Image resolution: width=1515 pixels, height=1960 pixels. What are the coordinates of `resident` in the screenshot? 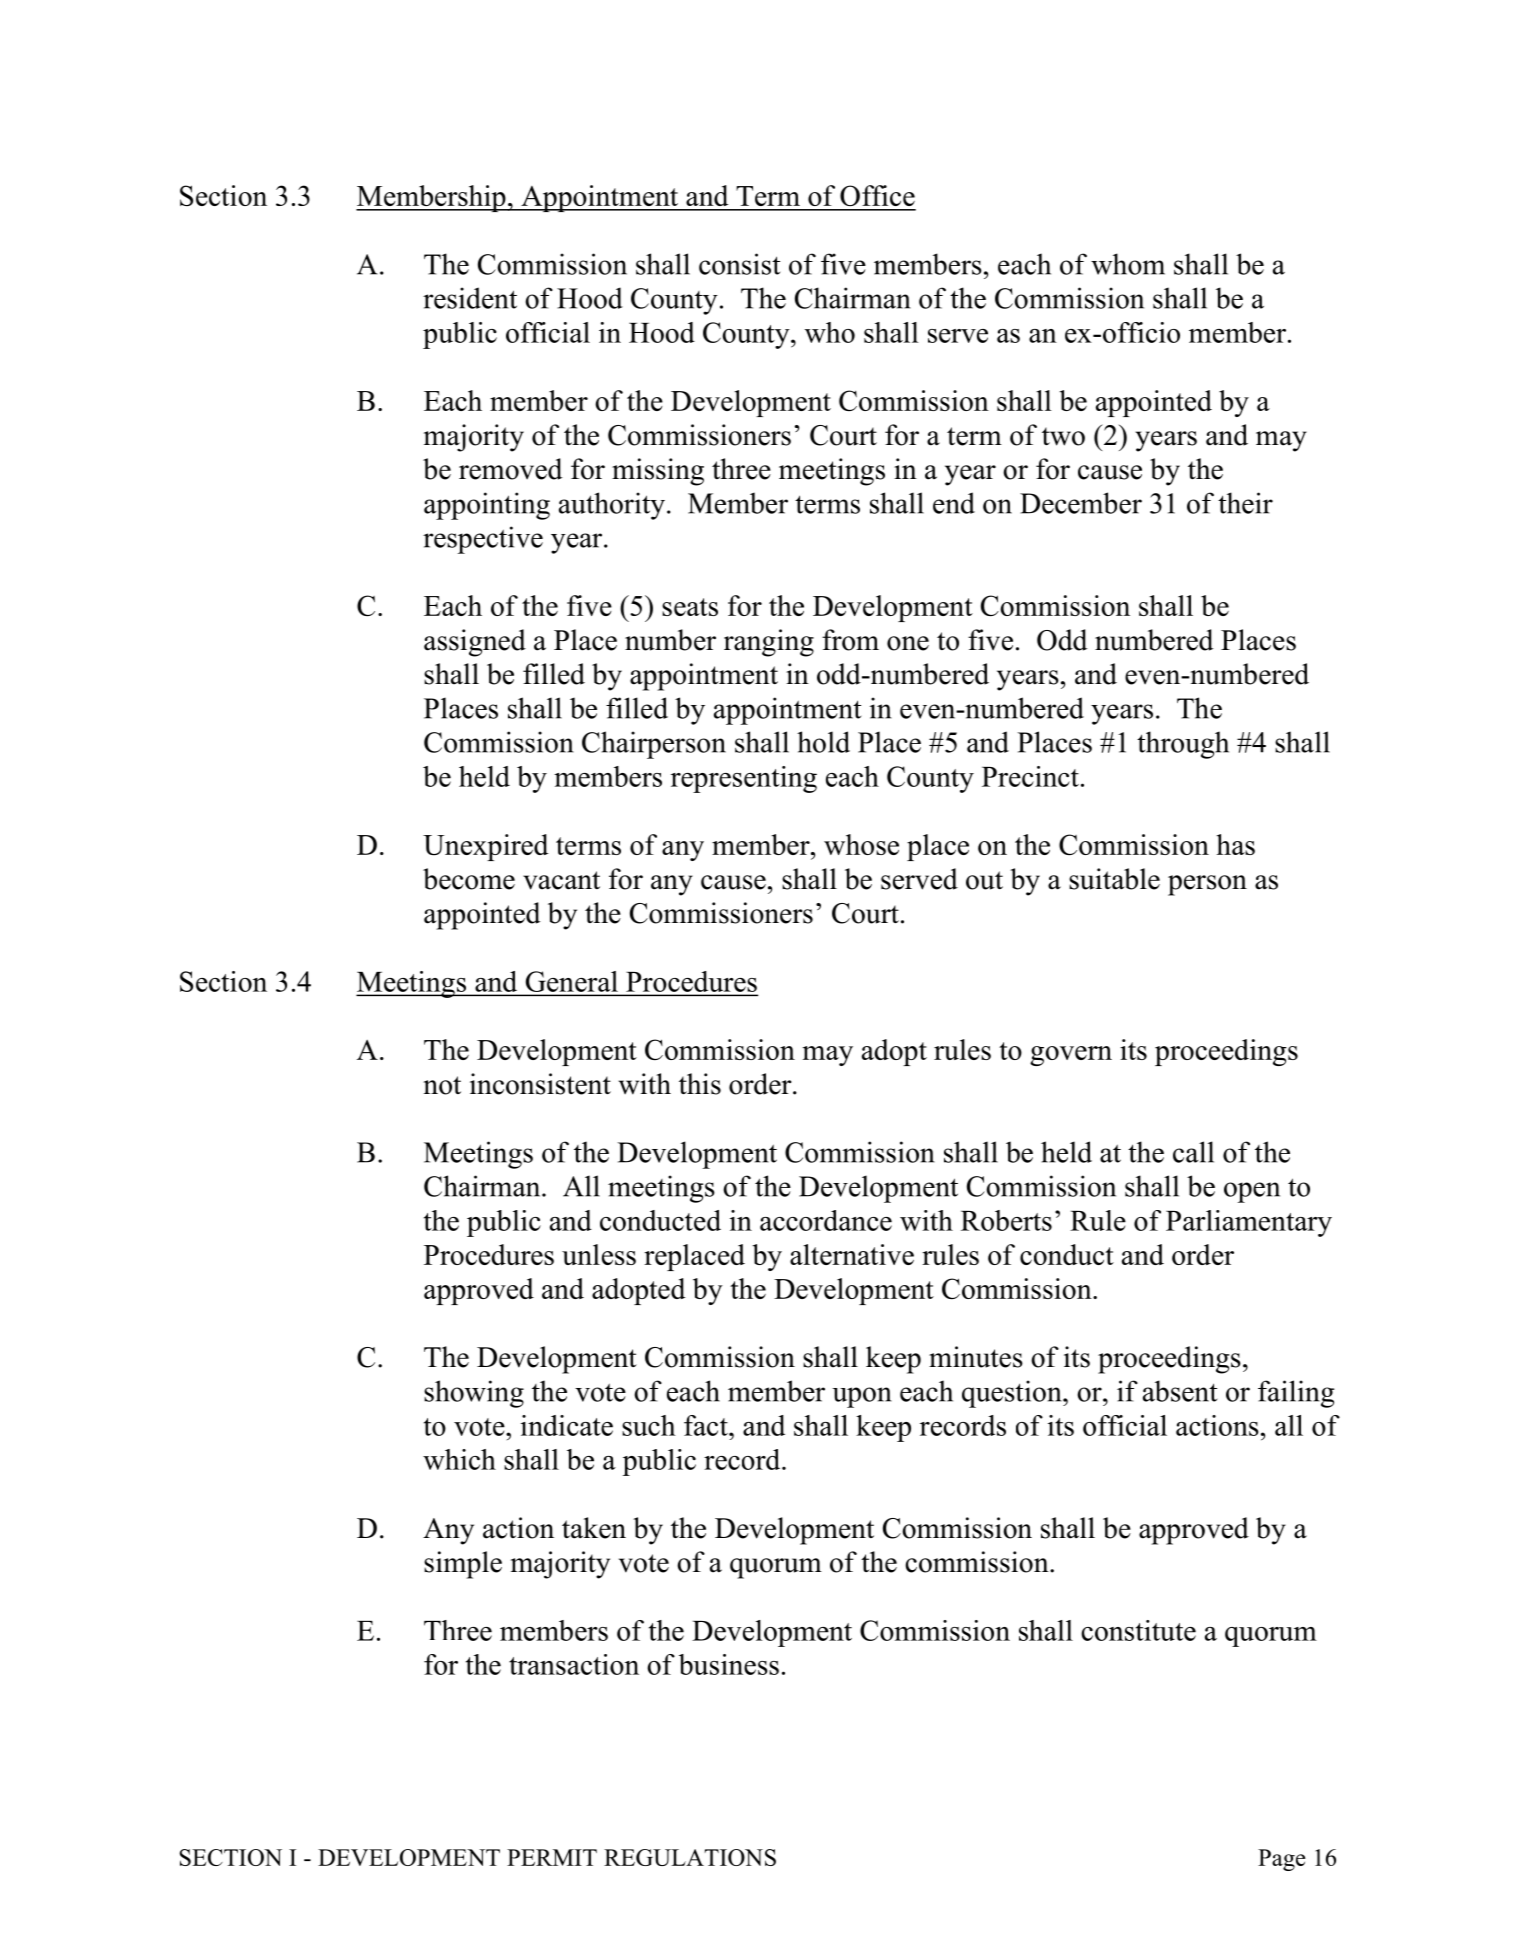 It's located at (470, 298).
